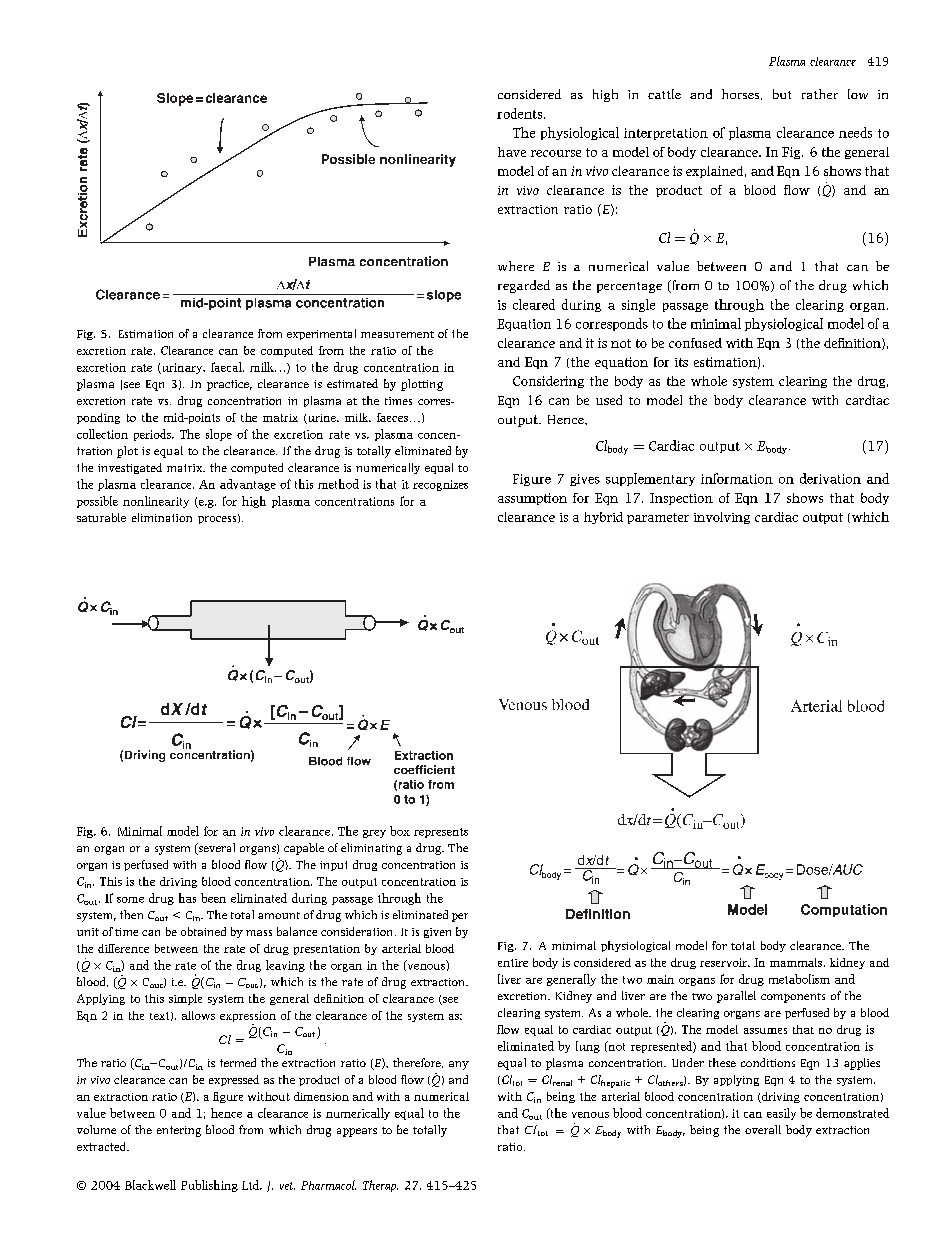 The height and width of the screenshot is (1251, 952). Describe the element at coordinates (187, 898) in the screenshot. I see `has` at that location.
